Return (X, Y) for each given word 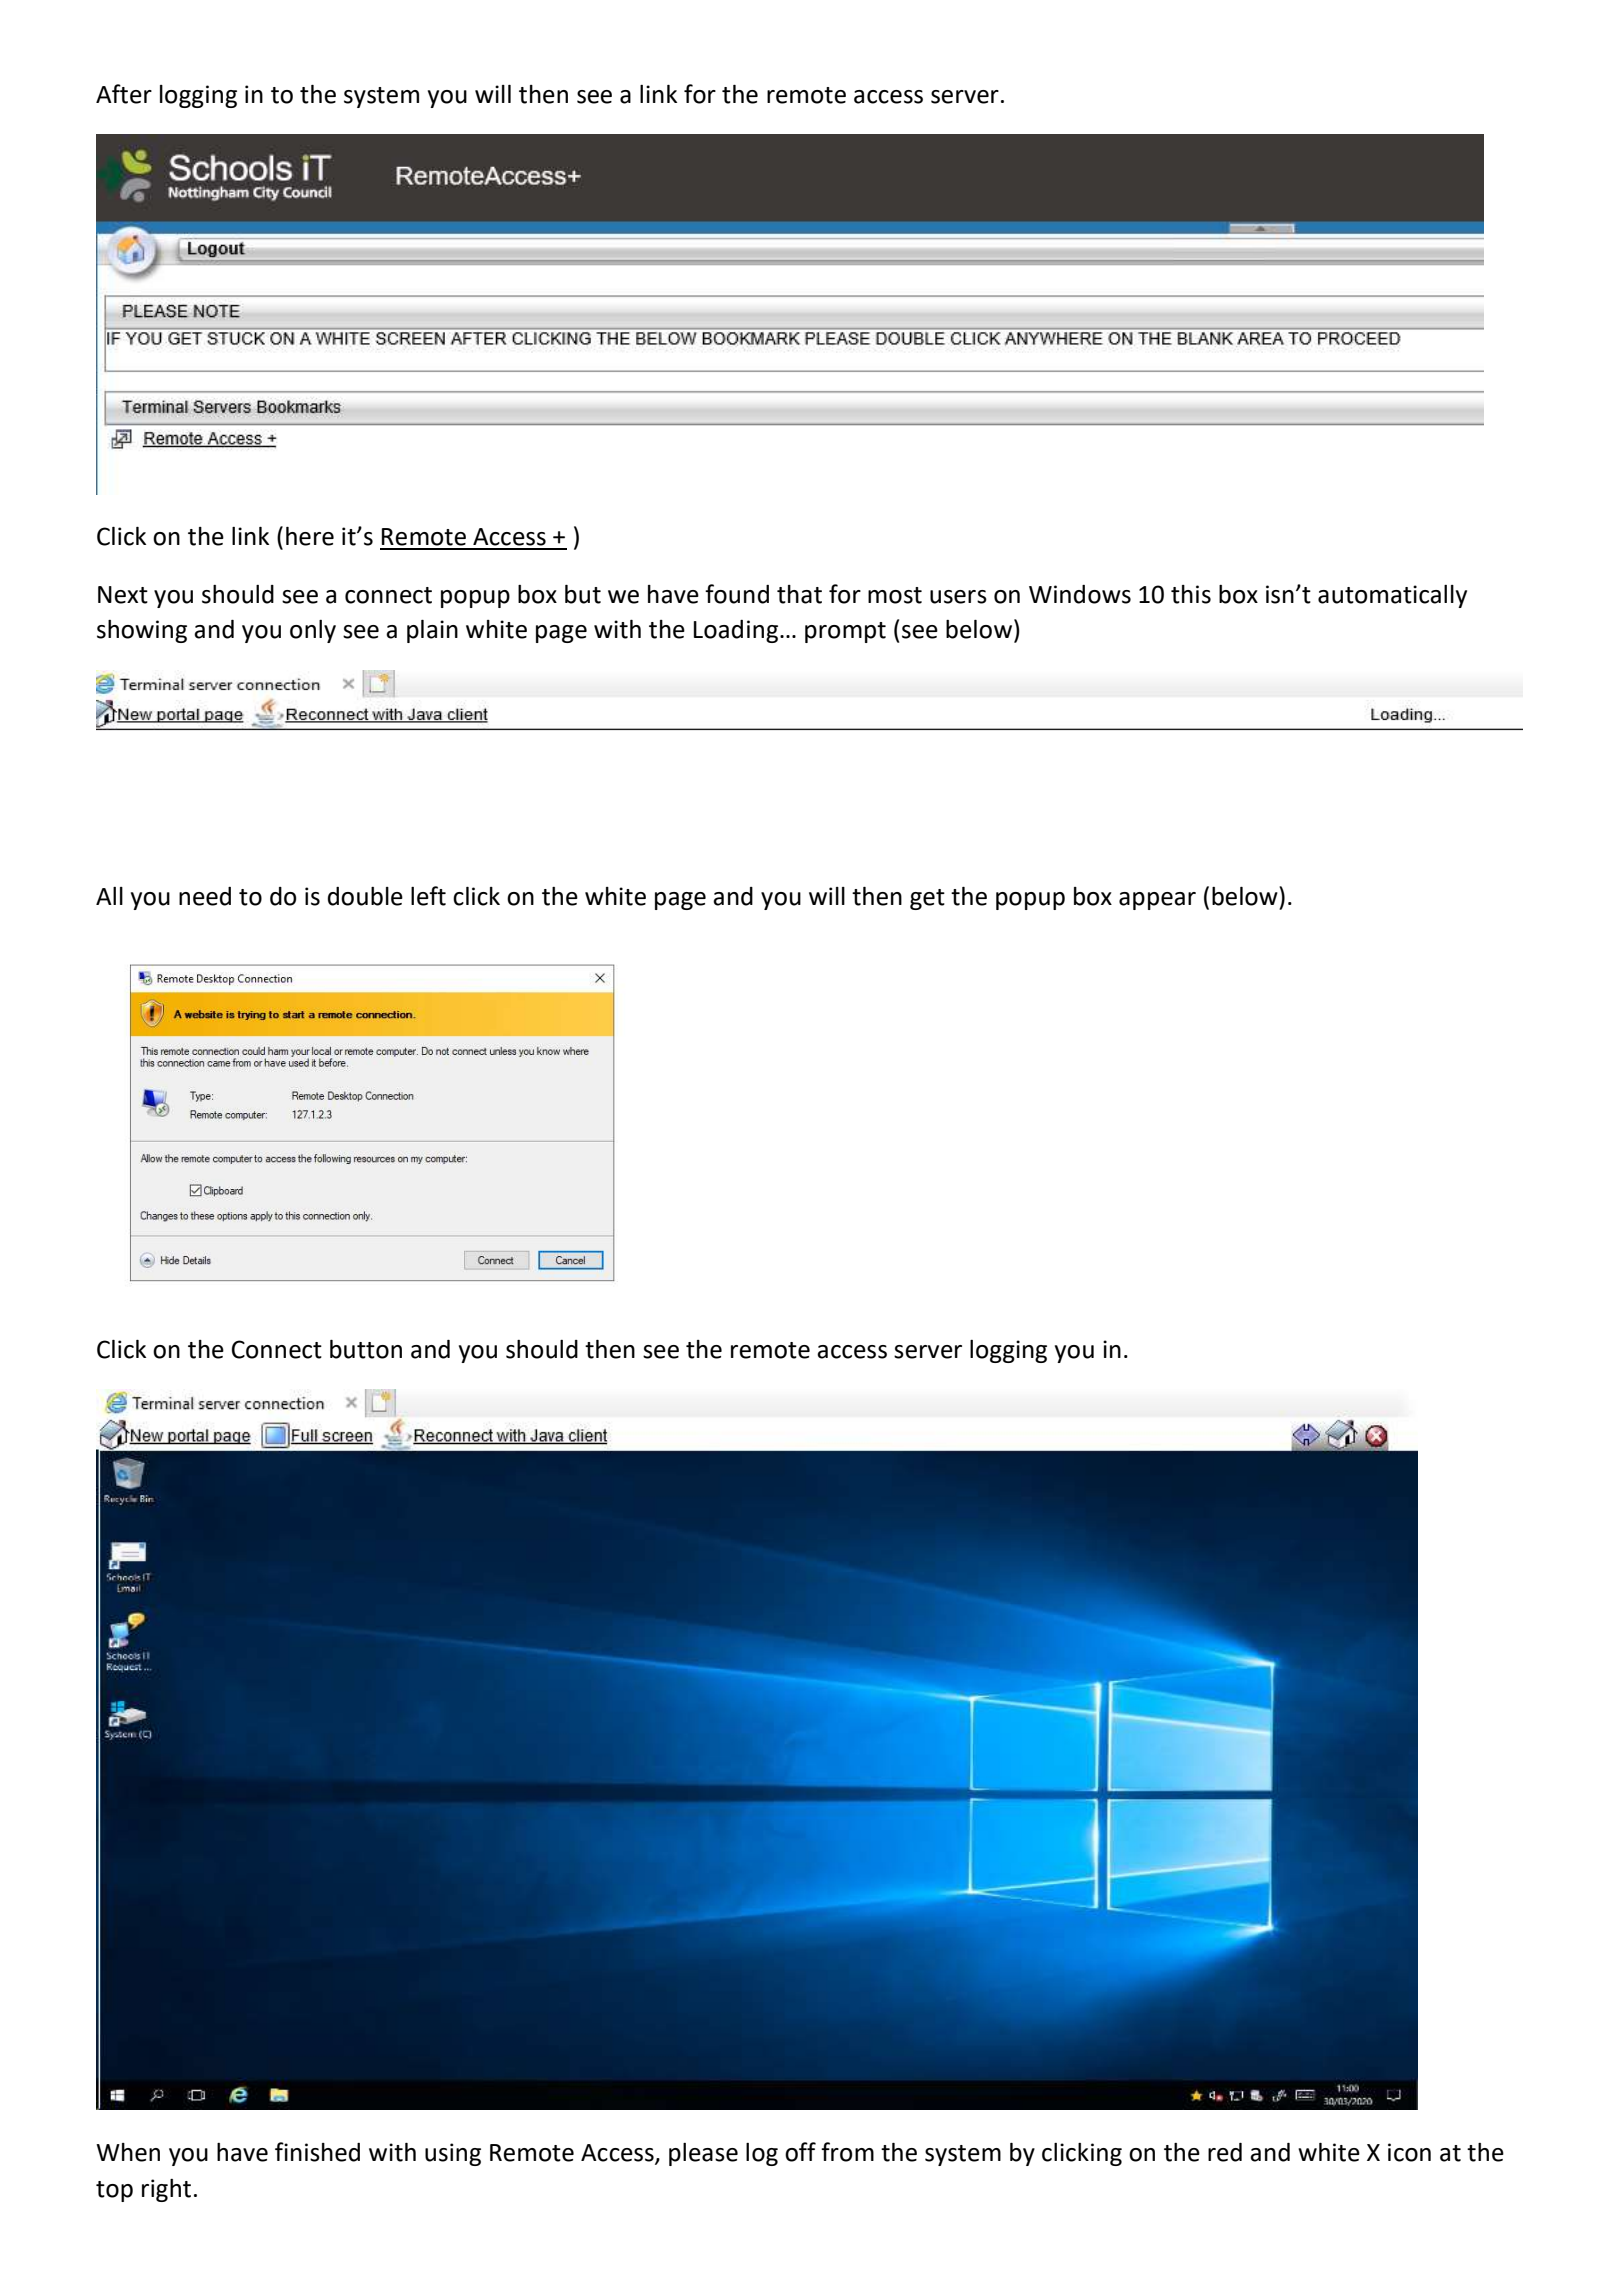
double (365, 896)
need (205, 896)
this (1191, 594)
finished (317, 2152)
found (737, 594)
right (166, 2190)
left (428, 896)
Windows (1080, 594)
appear (1157, 901)
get (927, 899)
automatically (1392, 596)
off (800, 2152)
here (310, 536)
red (1225, 2152)
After (124, 94)
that (799, 594)
